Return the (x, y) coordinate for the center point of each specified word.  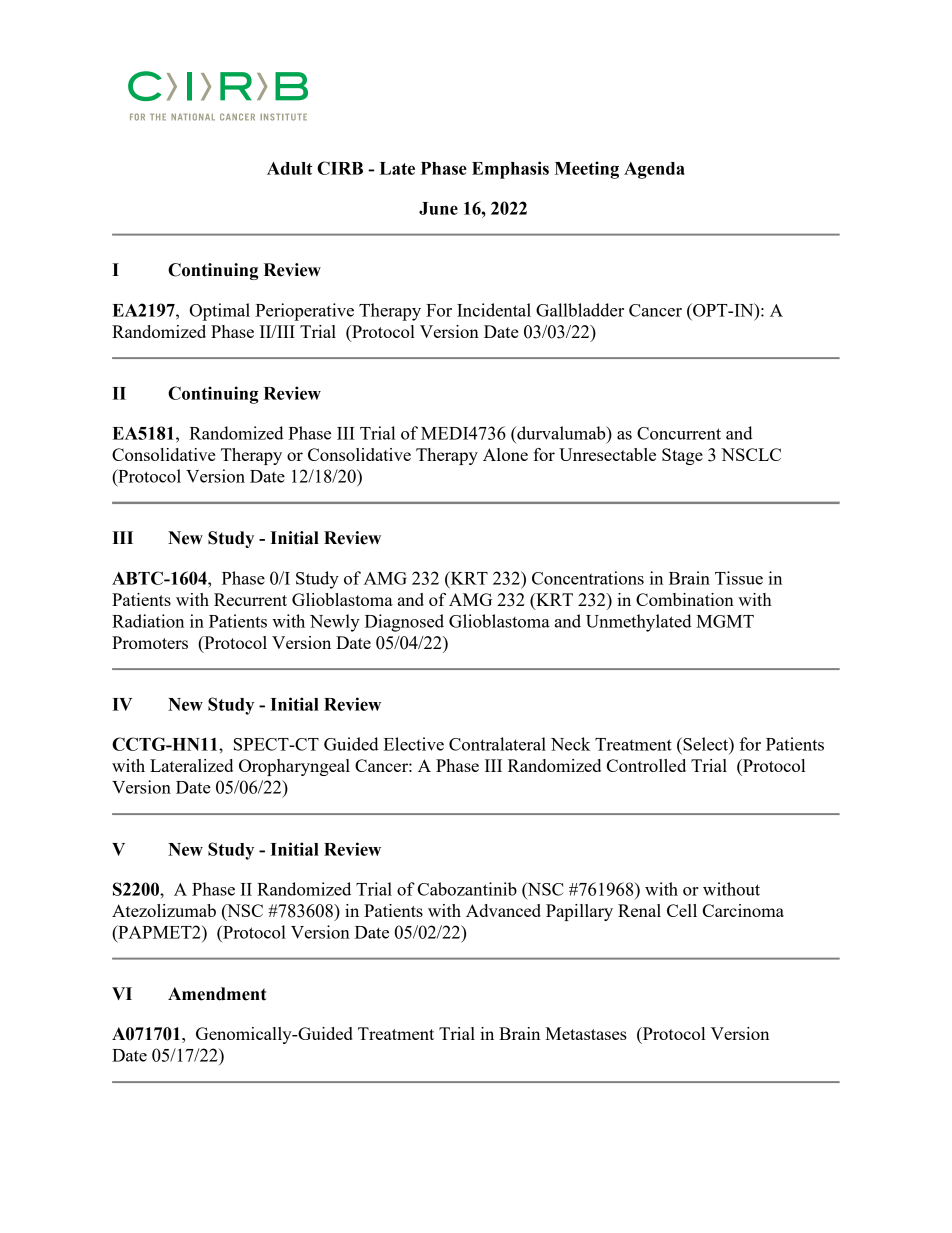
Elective (414, 744)
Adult (290, 168)
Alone (505, 454)
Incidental (494, 310)
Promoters (150, 642)
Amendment (217, 994)
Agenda (654, 170)
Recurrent (250, 599)
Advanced (503, 910)
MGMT (725, 621)
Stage (682, 456)
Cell (682, 910)
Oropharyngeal (294, 767)
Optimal (220, 312)
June (438, 208)
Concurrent (679, 433)
